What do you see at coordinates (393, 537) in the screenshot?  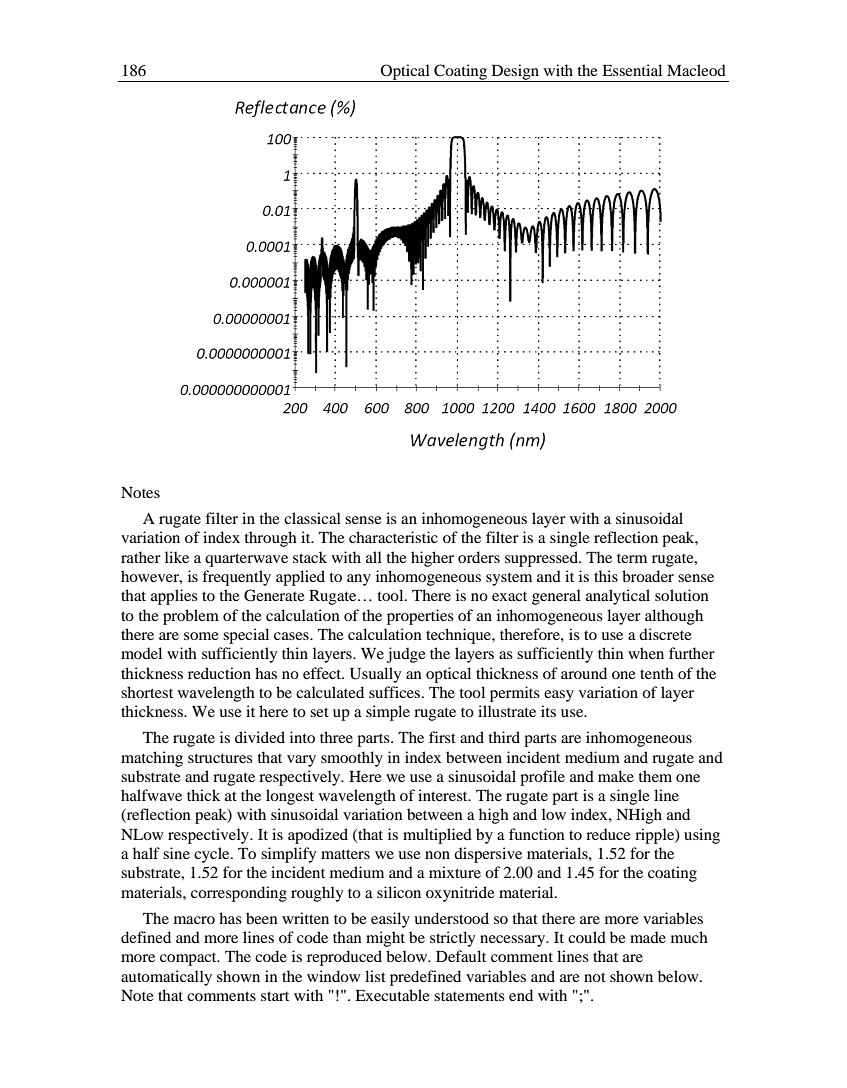 I see `characteristic` at bounding box center [393, 537].
